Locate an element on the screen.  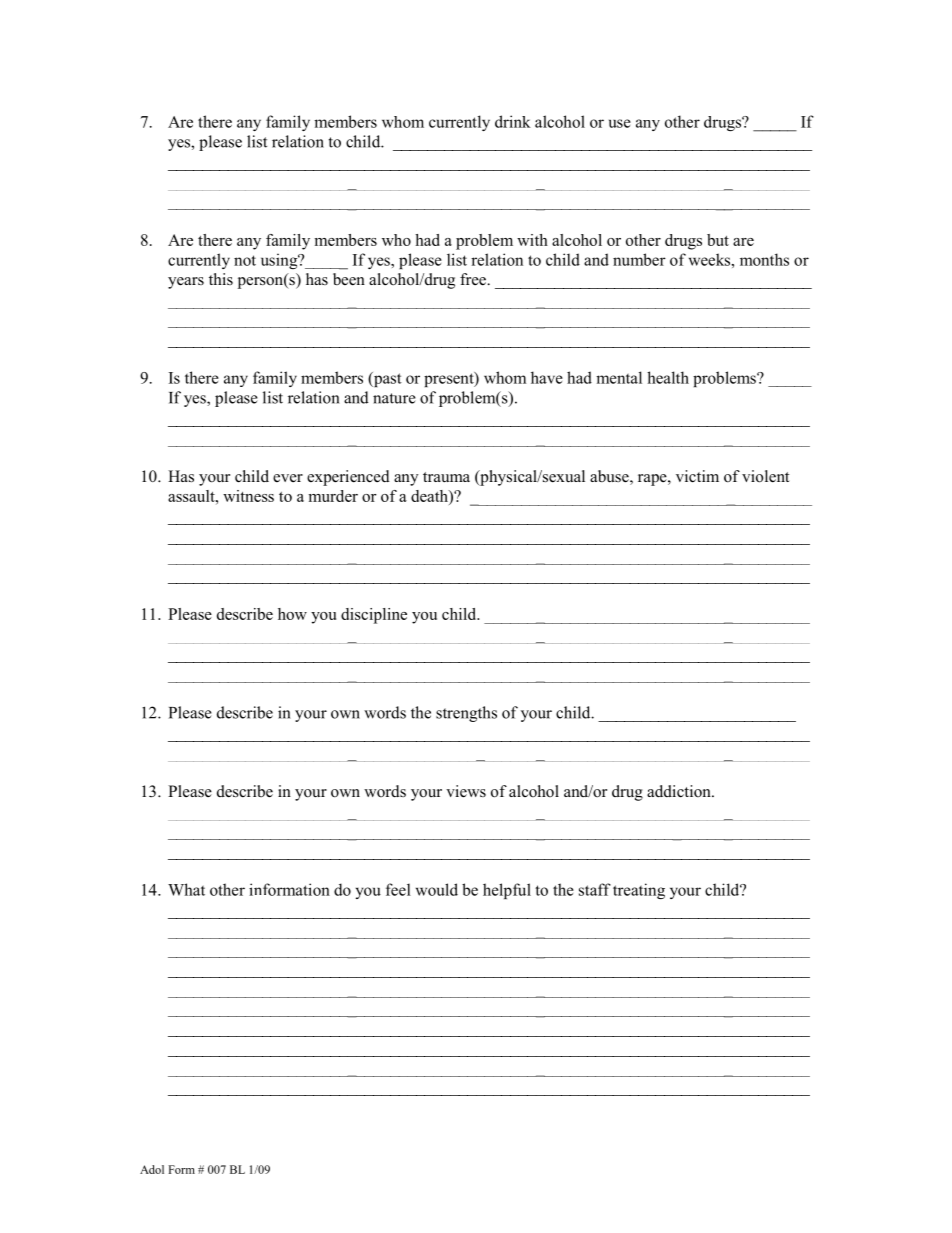
treating is located at coordinates (639, 891).
